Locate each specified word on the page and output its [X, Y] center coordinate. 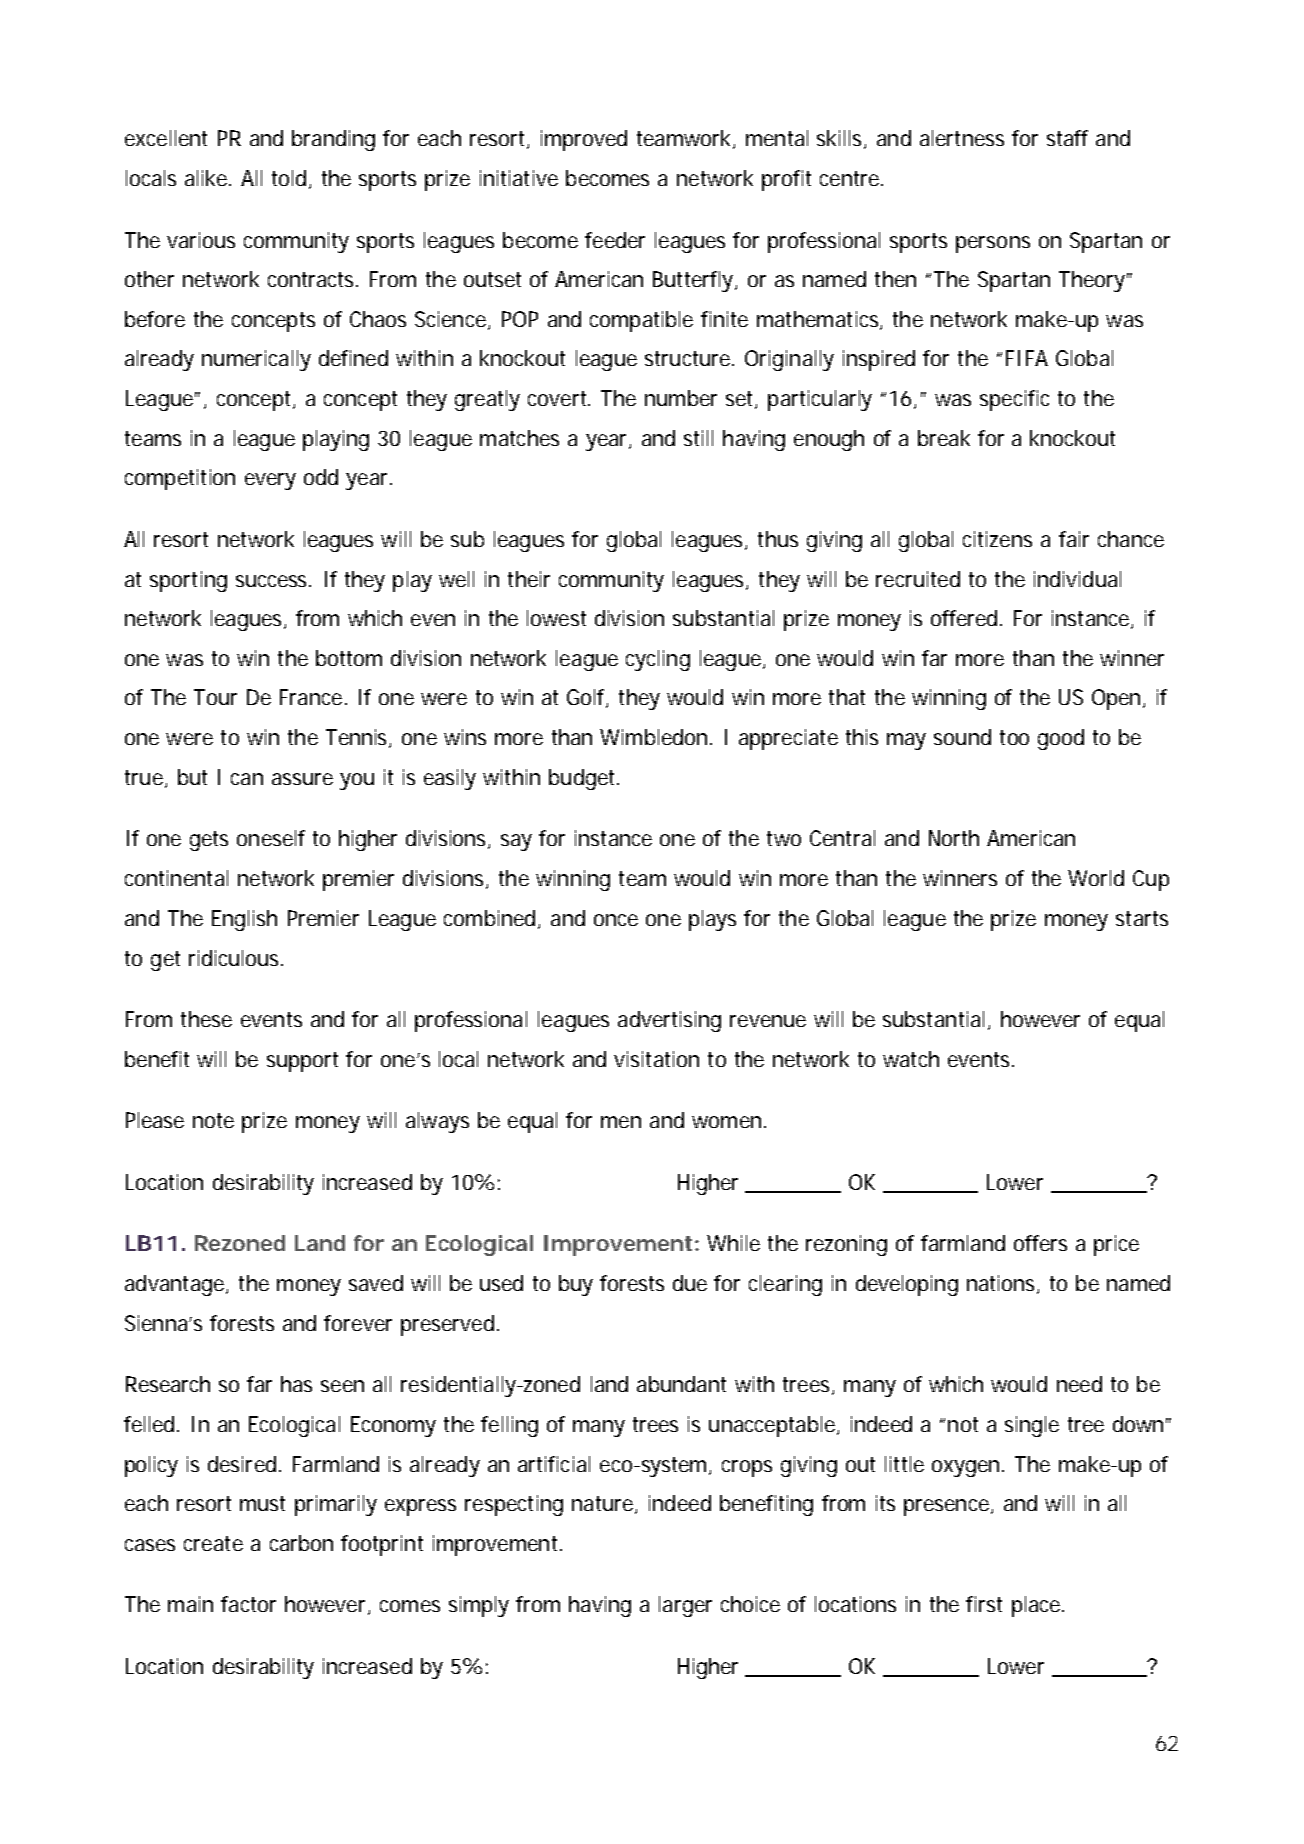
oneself [271, 838]
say [516, 842]
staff [1067, 138]
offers [1040, 1243]
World [1096, 878]
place [1037, 1606]
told [289, 178]
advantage [176, 1285]
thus [778, 539]
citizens [997, 539]
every [270, 481]
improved [584, 140]
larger [685, 1606]
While [733, 1243]
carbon [301, 1543]
